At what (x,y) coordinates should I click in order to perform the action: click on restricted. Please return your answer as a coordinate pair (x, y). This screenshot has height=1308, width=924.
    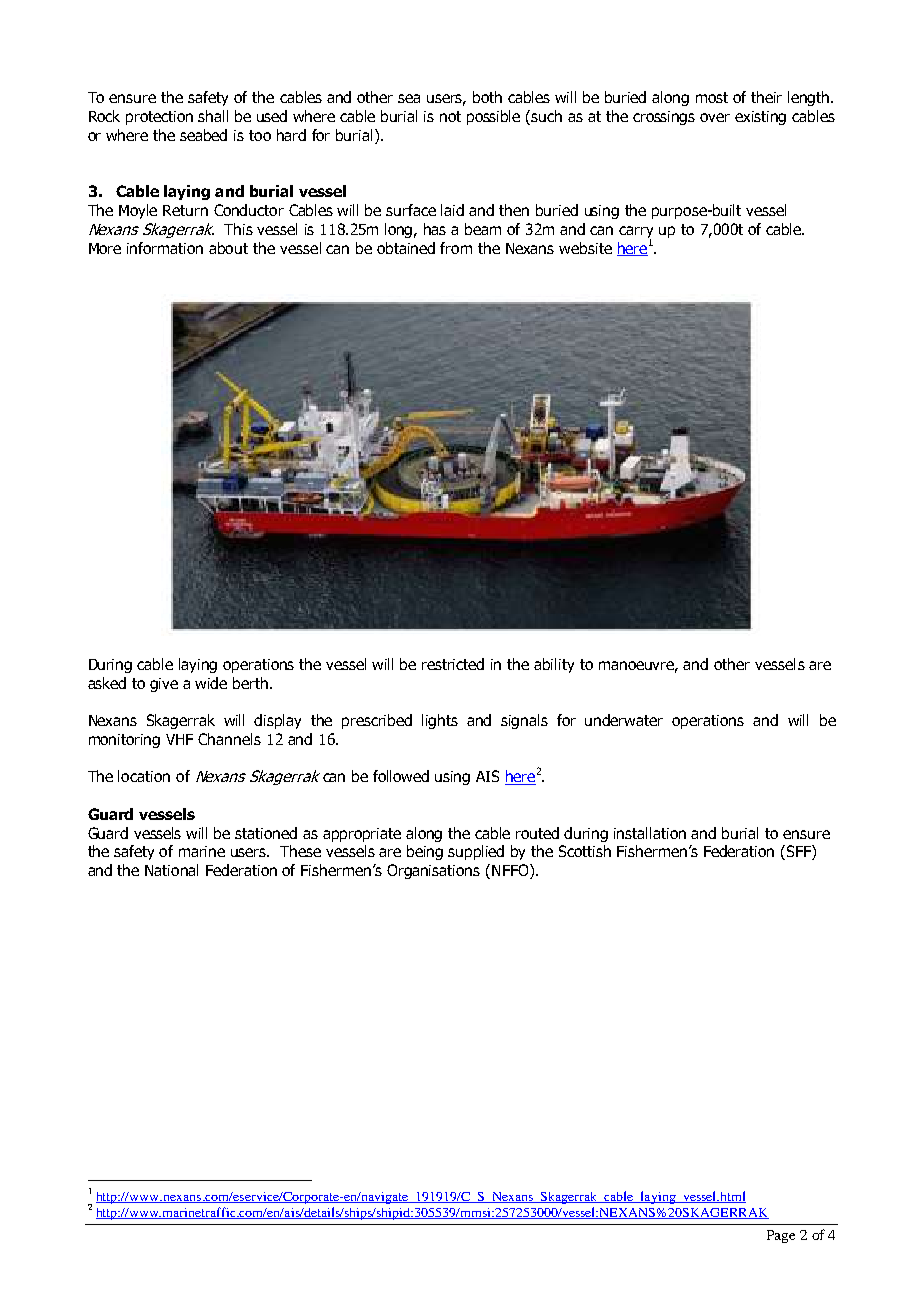
    Looking at the image, I should click on (453, 664).
